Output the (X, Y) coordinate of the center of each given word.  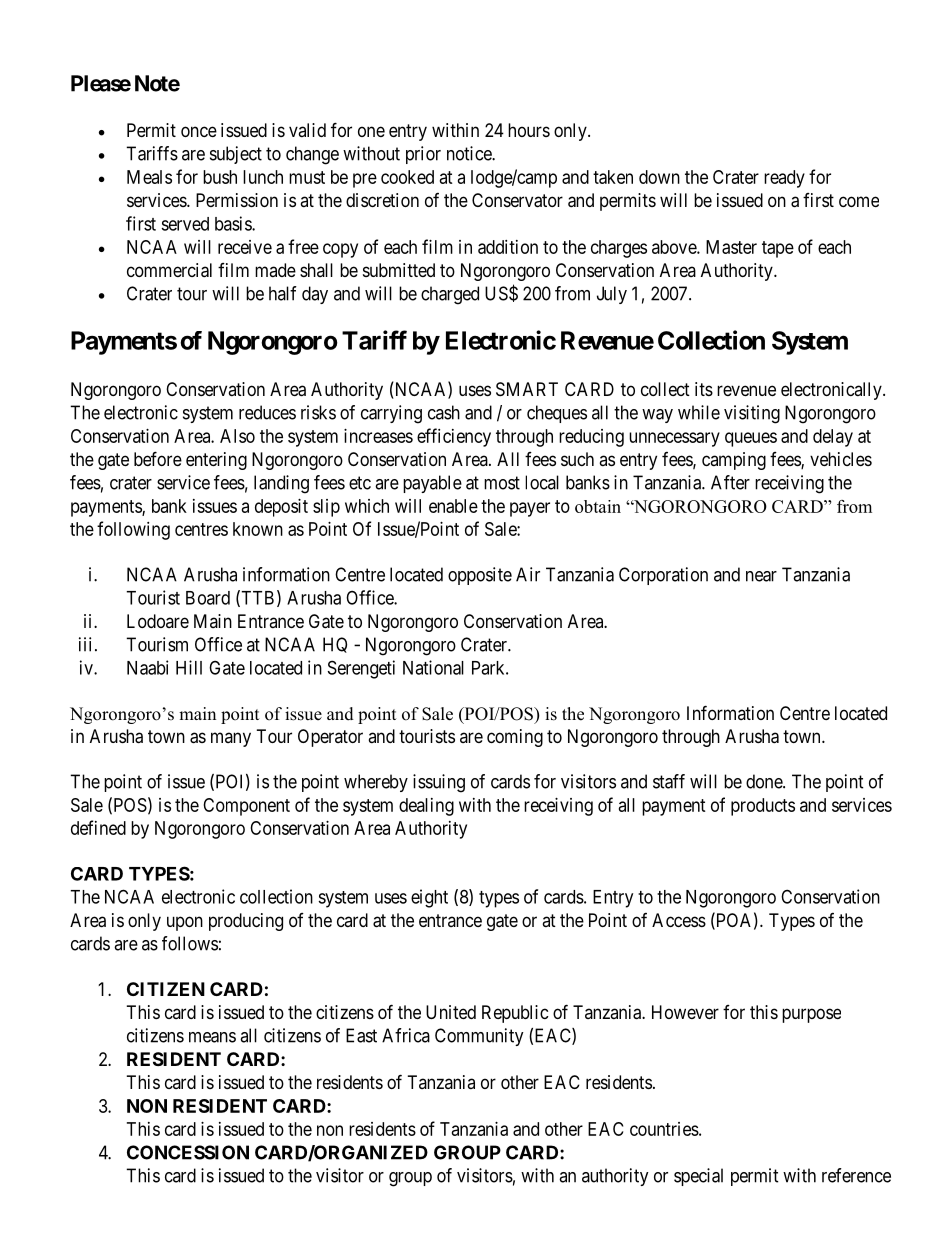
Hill (189, 667)
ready (784, 179)
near (761, 576)
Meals (149, 177)
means (212, 1037)
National (433, 667)
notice (470, 153)
